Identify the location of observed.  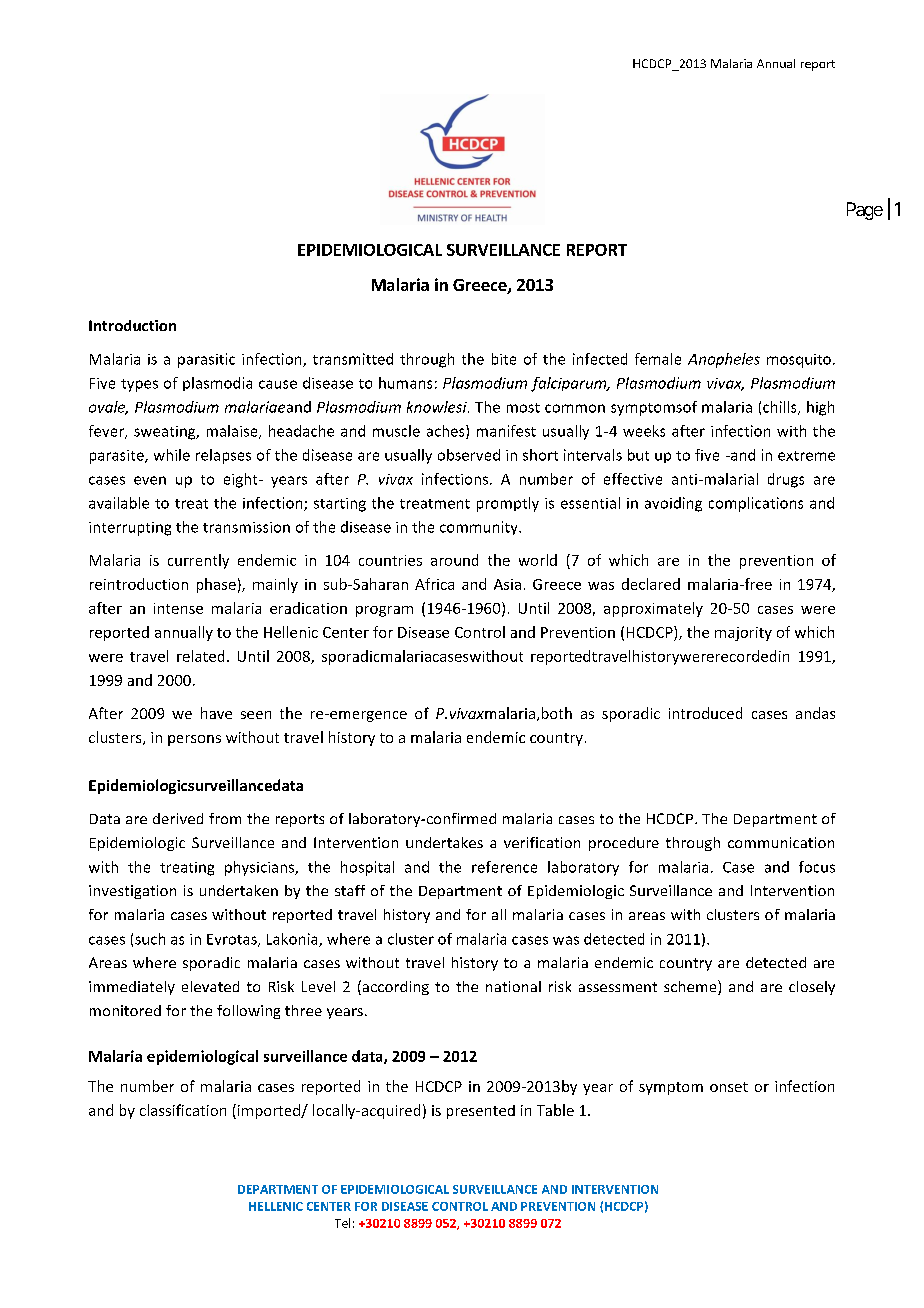
(469, 455).
